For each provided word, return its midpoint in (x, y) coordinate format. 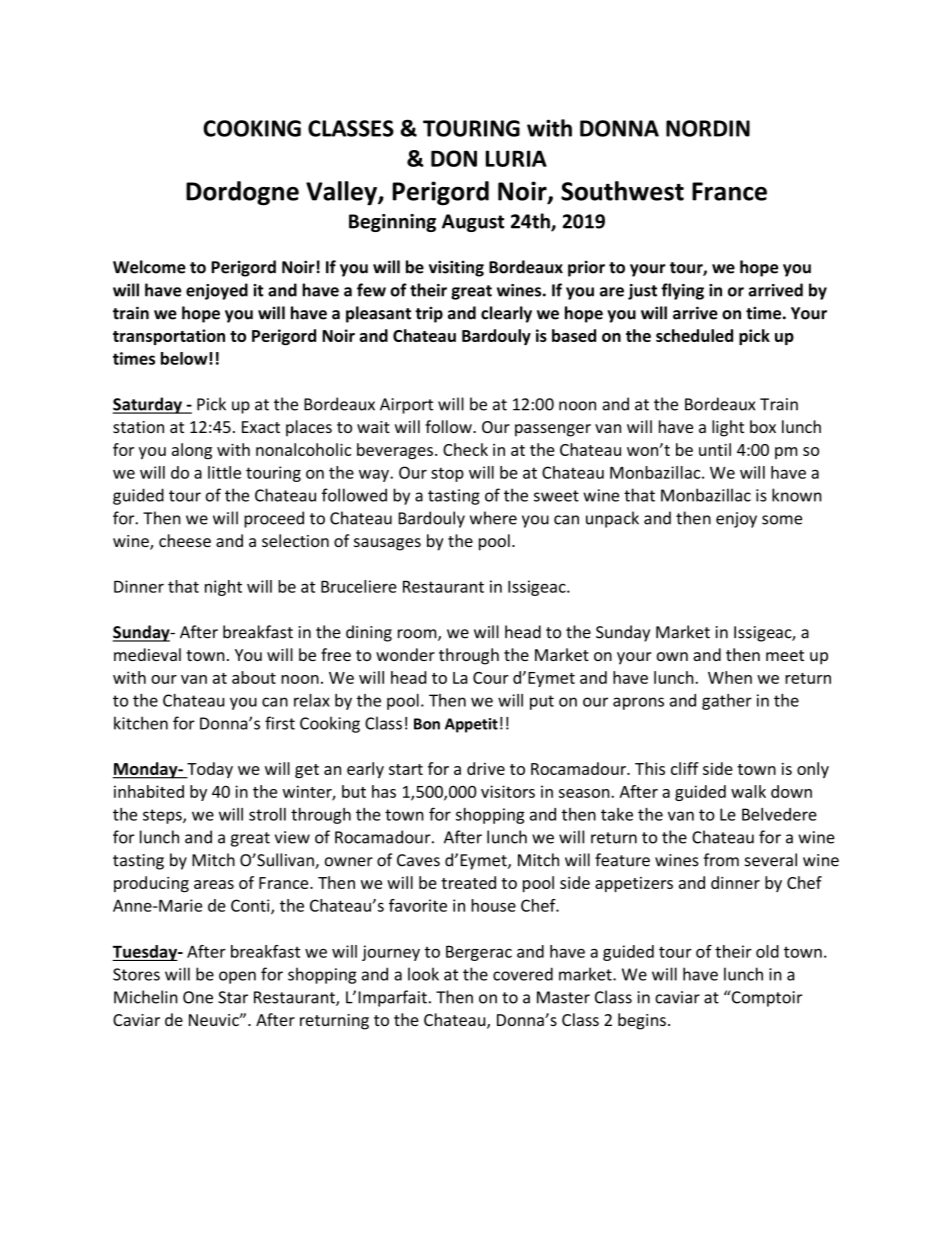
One (198, 997)
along (192, 451)
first (280, 723)
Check (465, 449)
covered (523, 974)
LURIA (516, 158)
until (715, 449)
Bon (427, 724)
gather (727, 702)
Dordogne (242, 193)
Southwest (622, 191)
